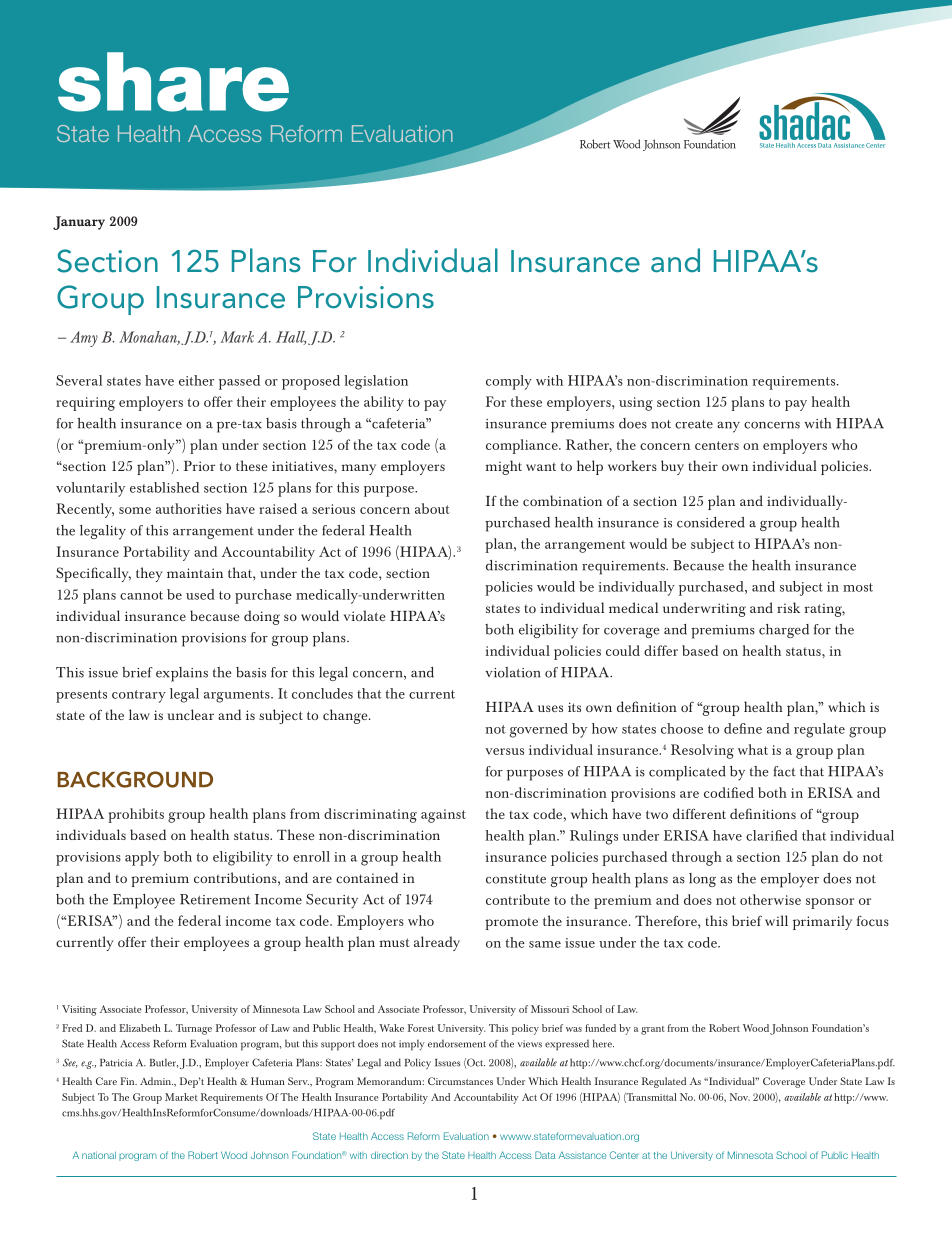  What do you see at coordinates (156, 1081) in the page?
I see `Admin` at bounding box center [156, 1081].
